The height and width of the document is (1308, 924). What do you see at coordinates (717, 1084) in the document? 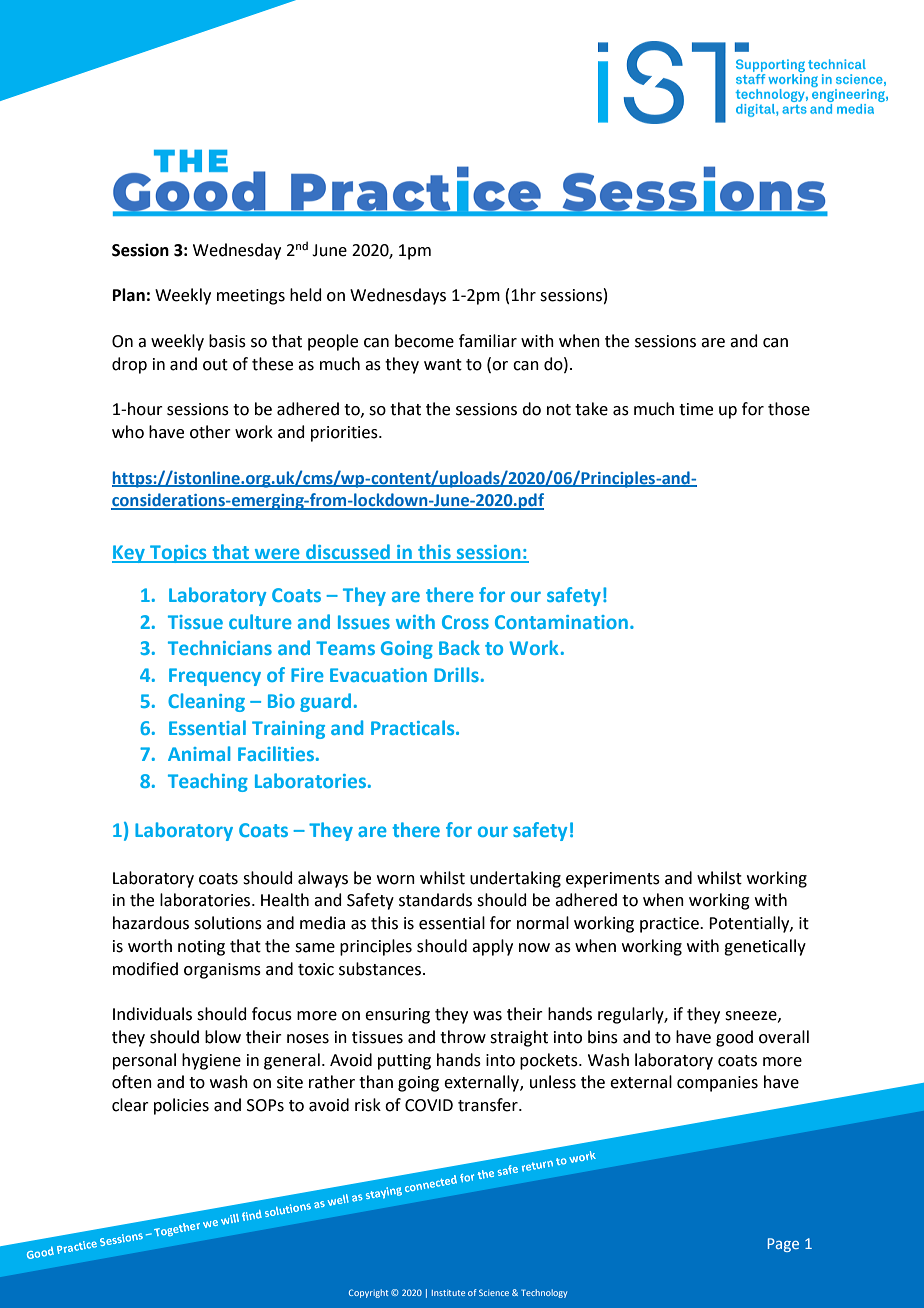
I see `companies` at bounding box center [717, 1084].
